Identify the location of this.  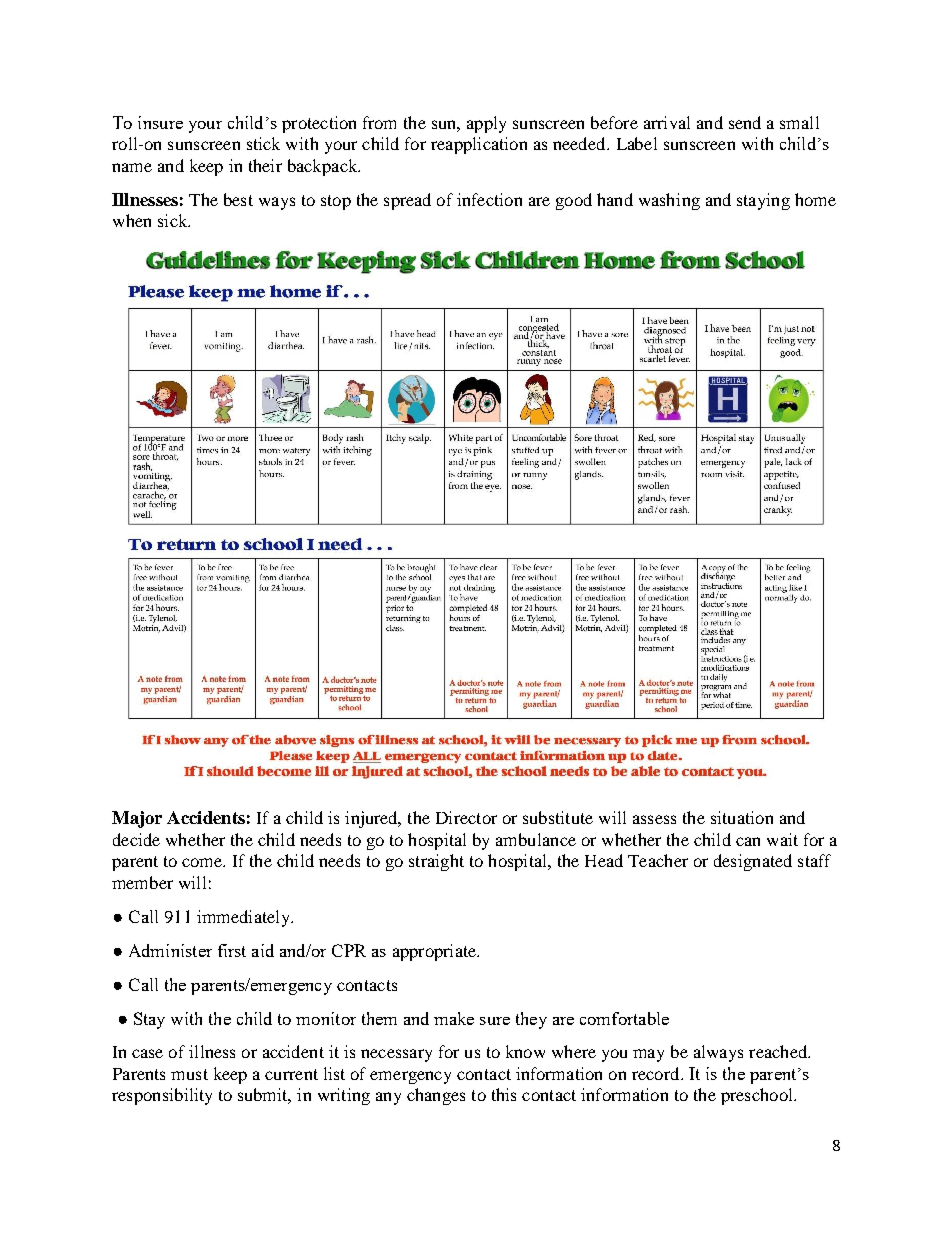
(504, 1094).
